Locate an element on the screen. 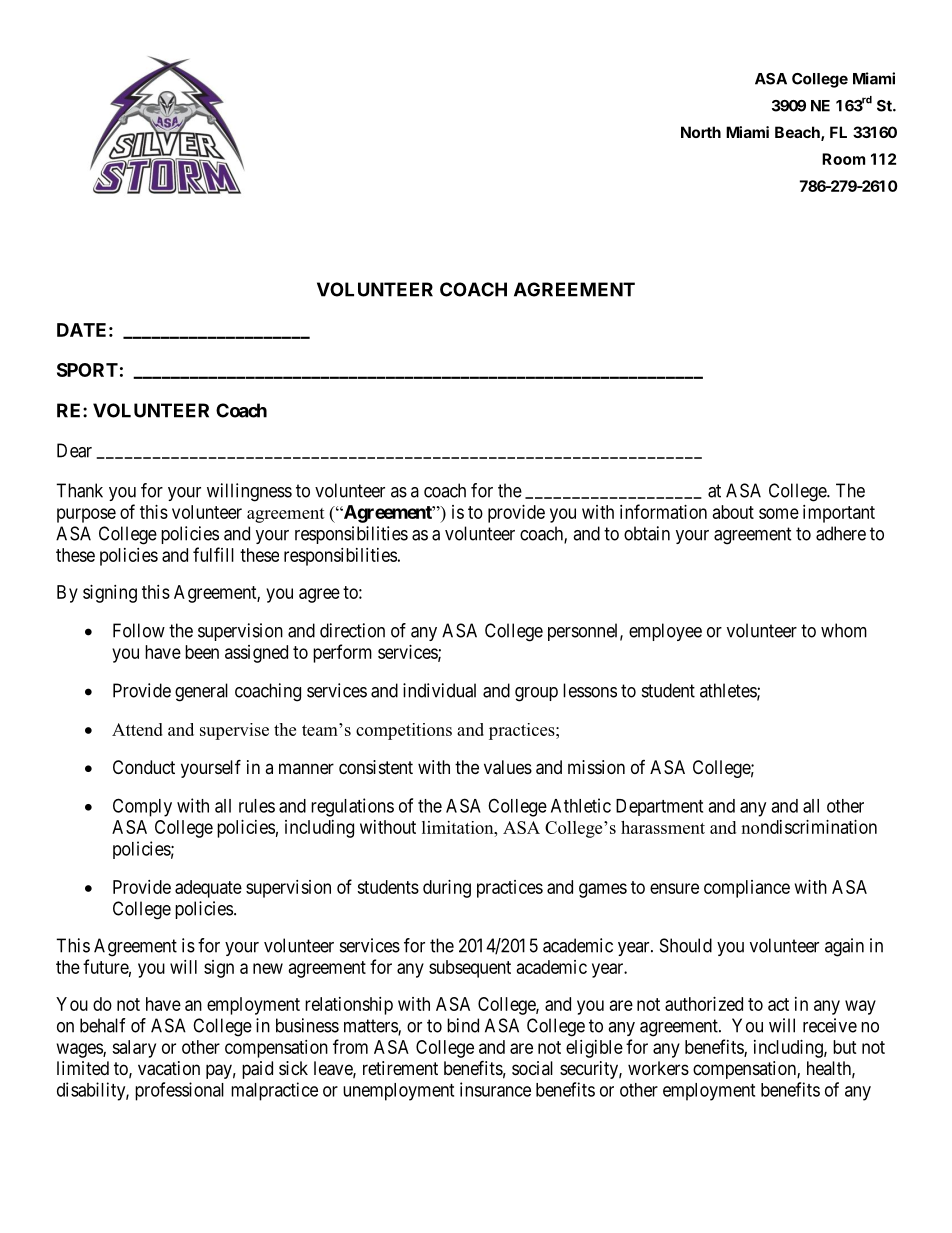 Image resolution: width=952 pixels, height=1233 pixels. individual is located at coordinates (439, 690).
